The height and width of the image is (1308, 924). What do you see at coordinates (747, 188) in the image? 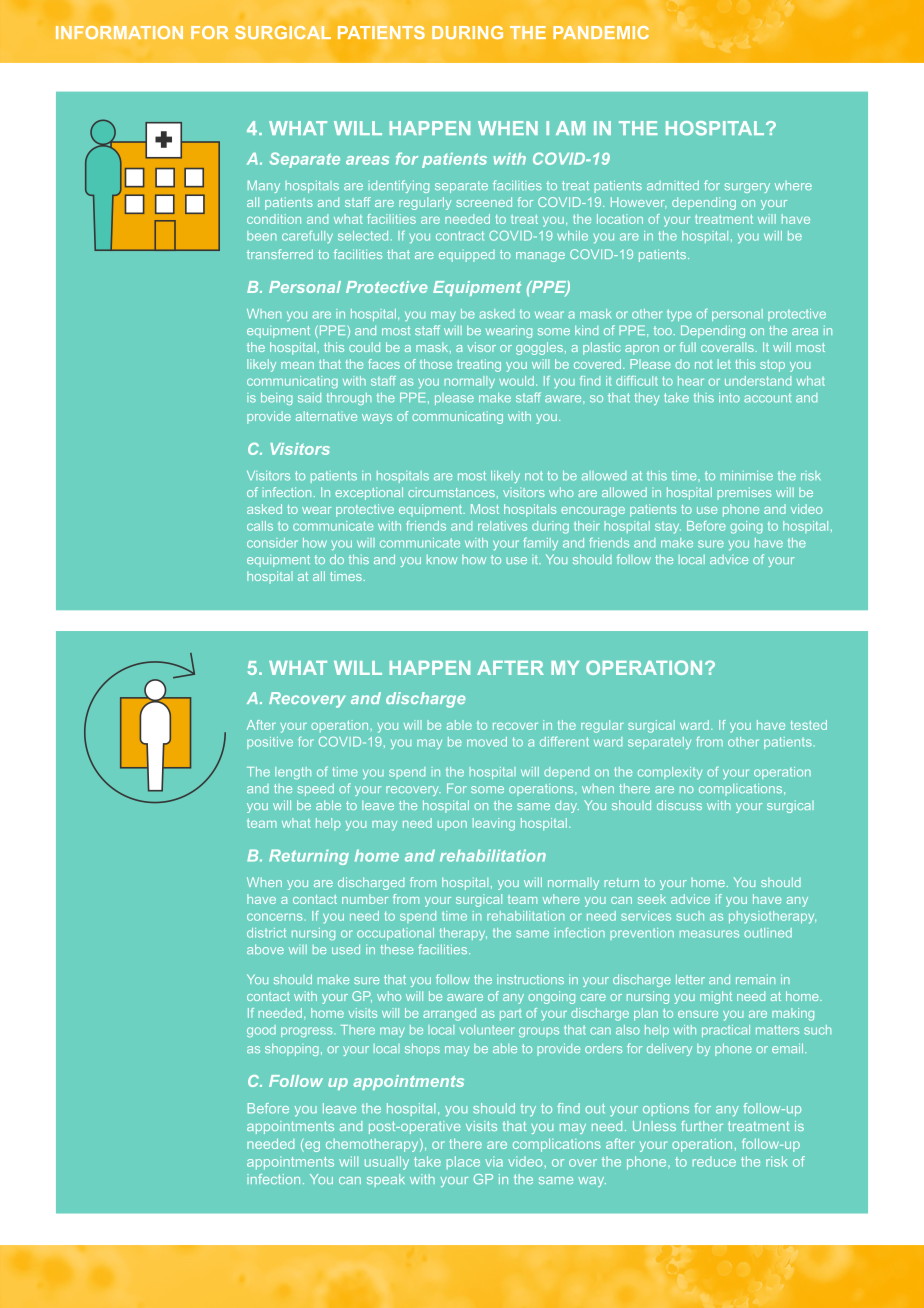
I see `surgery` at bounding box center [747, 188].
